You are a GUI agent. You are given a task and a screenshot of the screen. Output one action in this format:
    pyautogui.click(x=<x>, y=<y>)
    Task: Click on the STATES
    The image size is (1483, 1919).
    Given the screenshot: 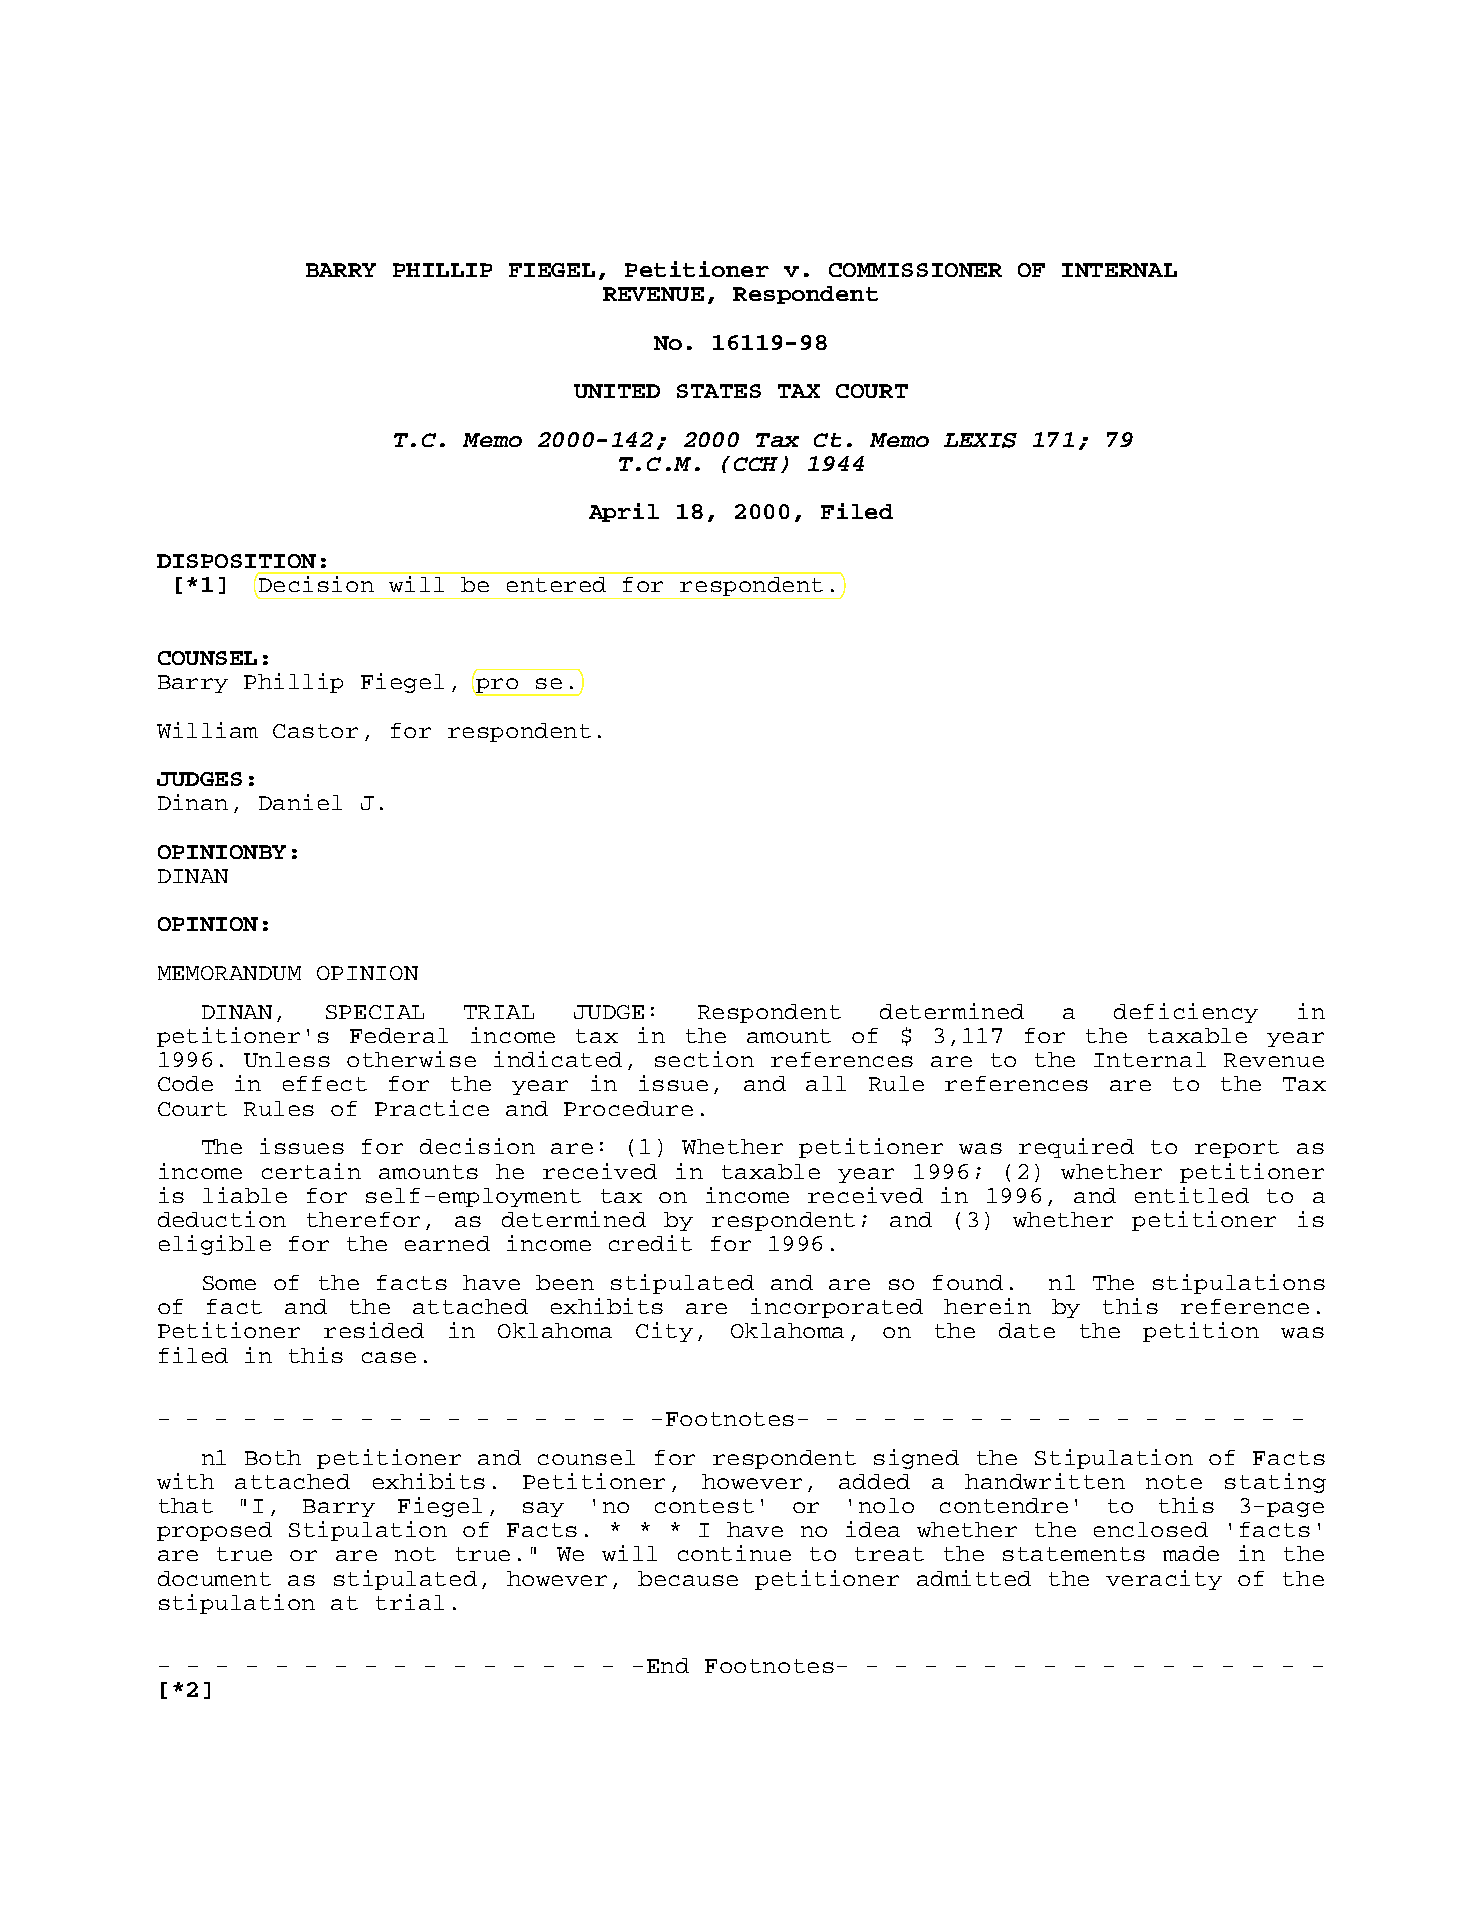 What is the action you would take?
    pyautogui.click(x=719, y=391)
